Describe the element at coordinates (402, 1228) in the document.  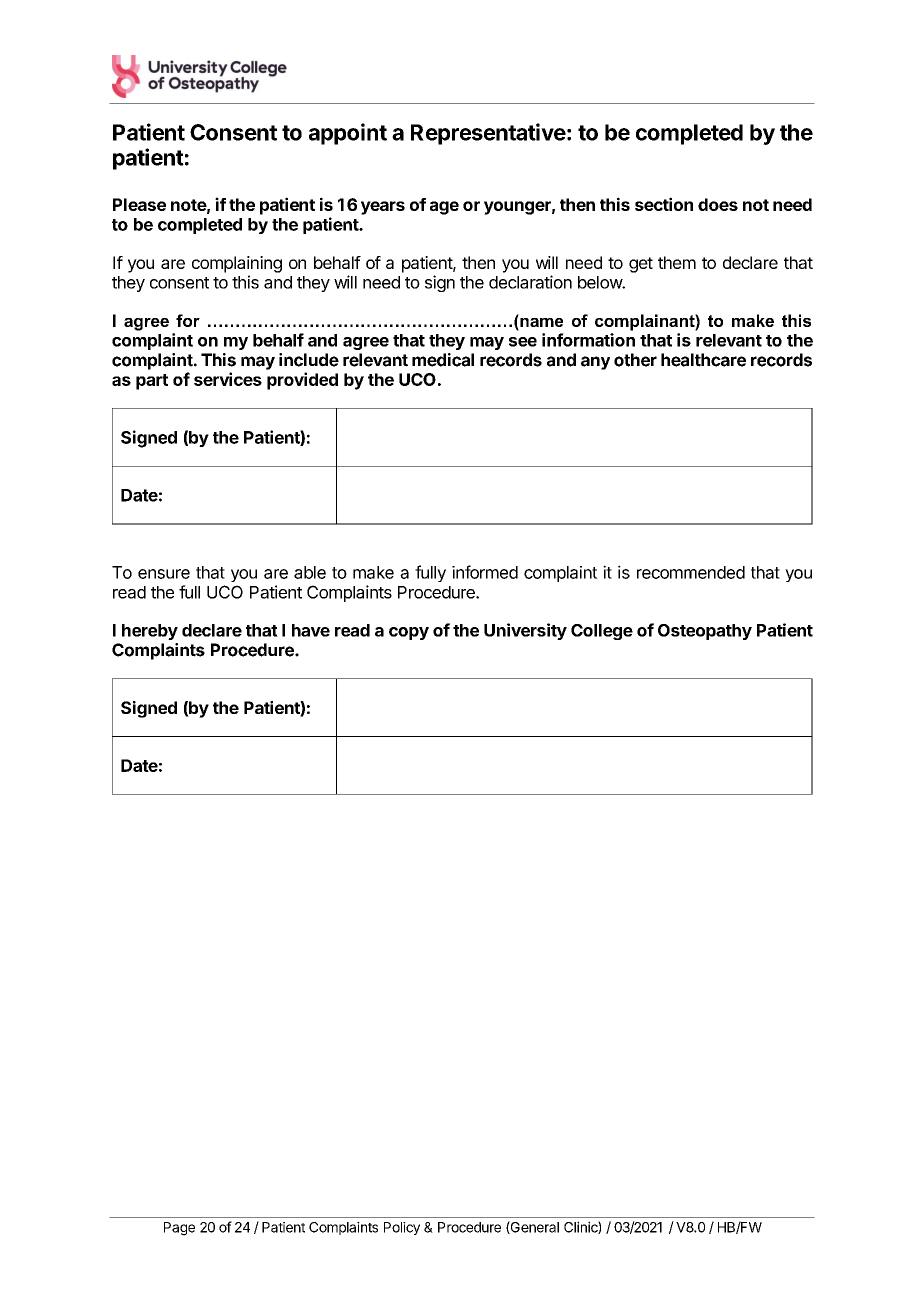
I see `Policy` at that location.
